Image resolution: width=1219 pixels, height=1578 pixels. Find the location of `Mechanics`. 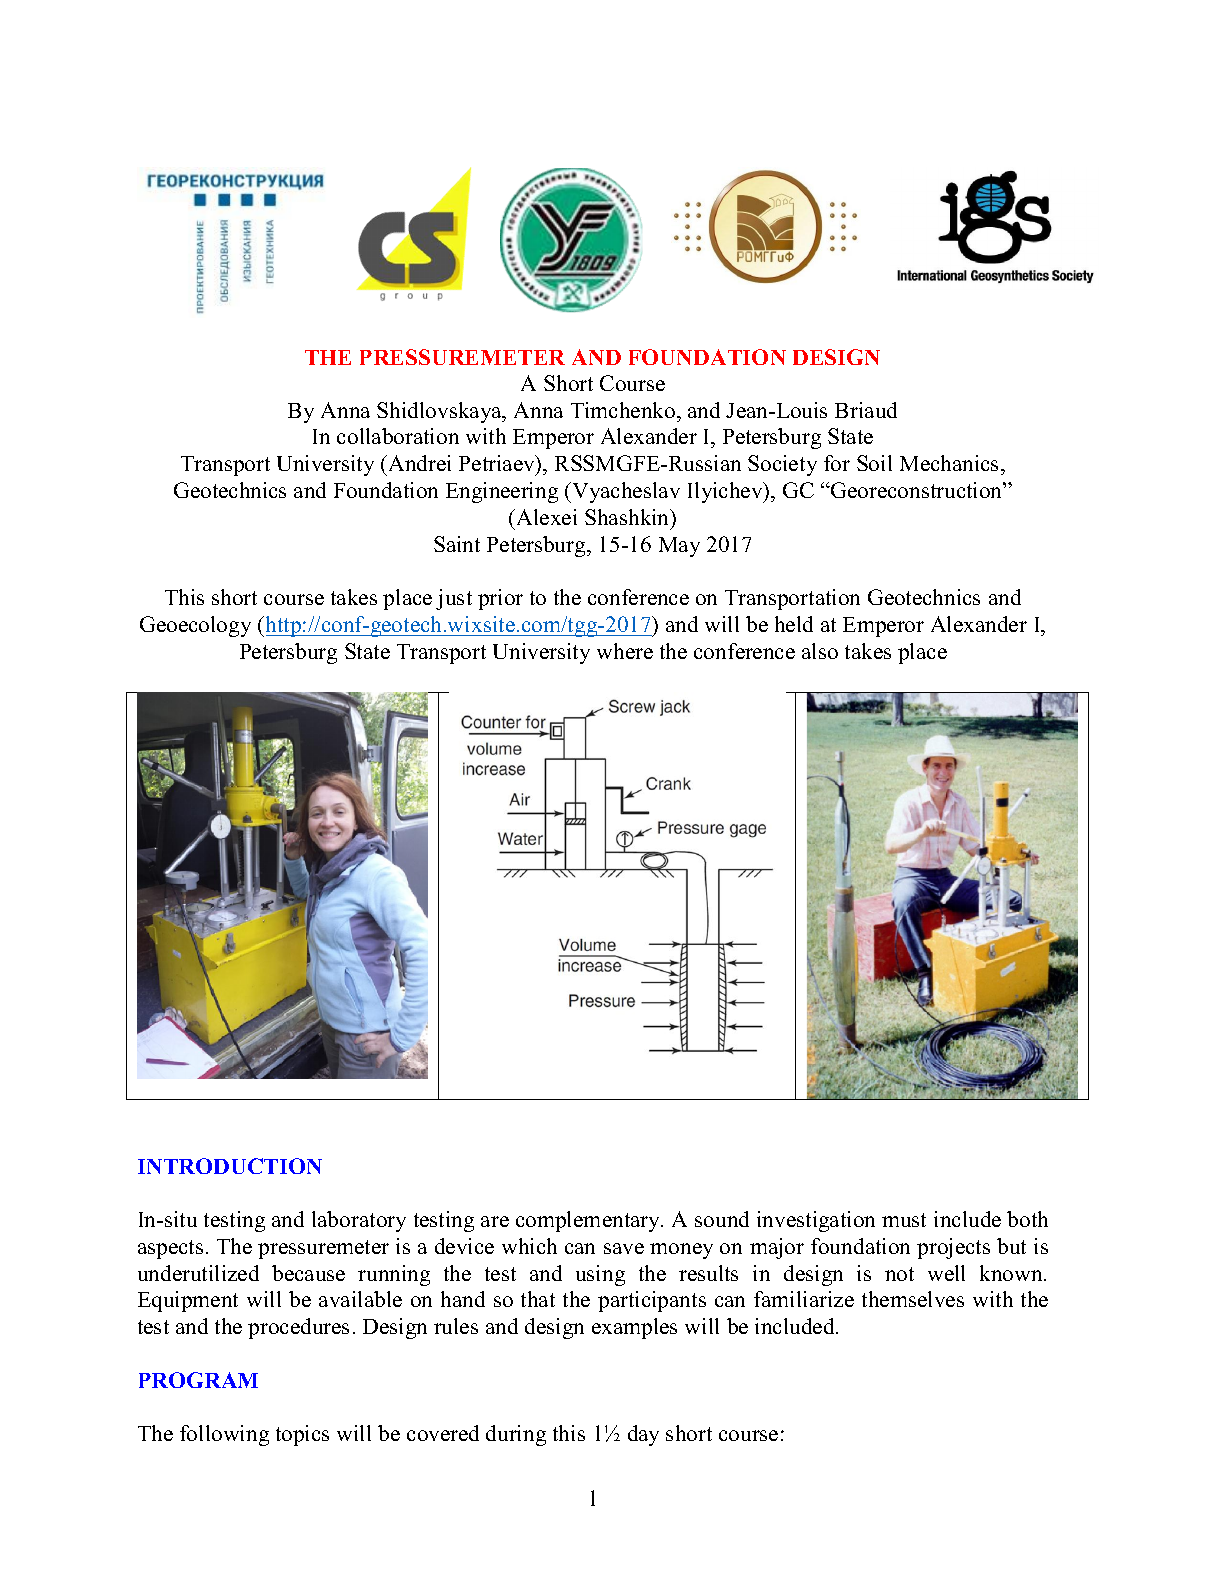

Mechanics is located at coordinates (951, 463).
